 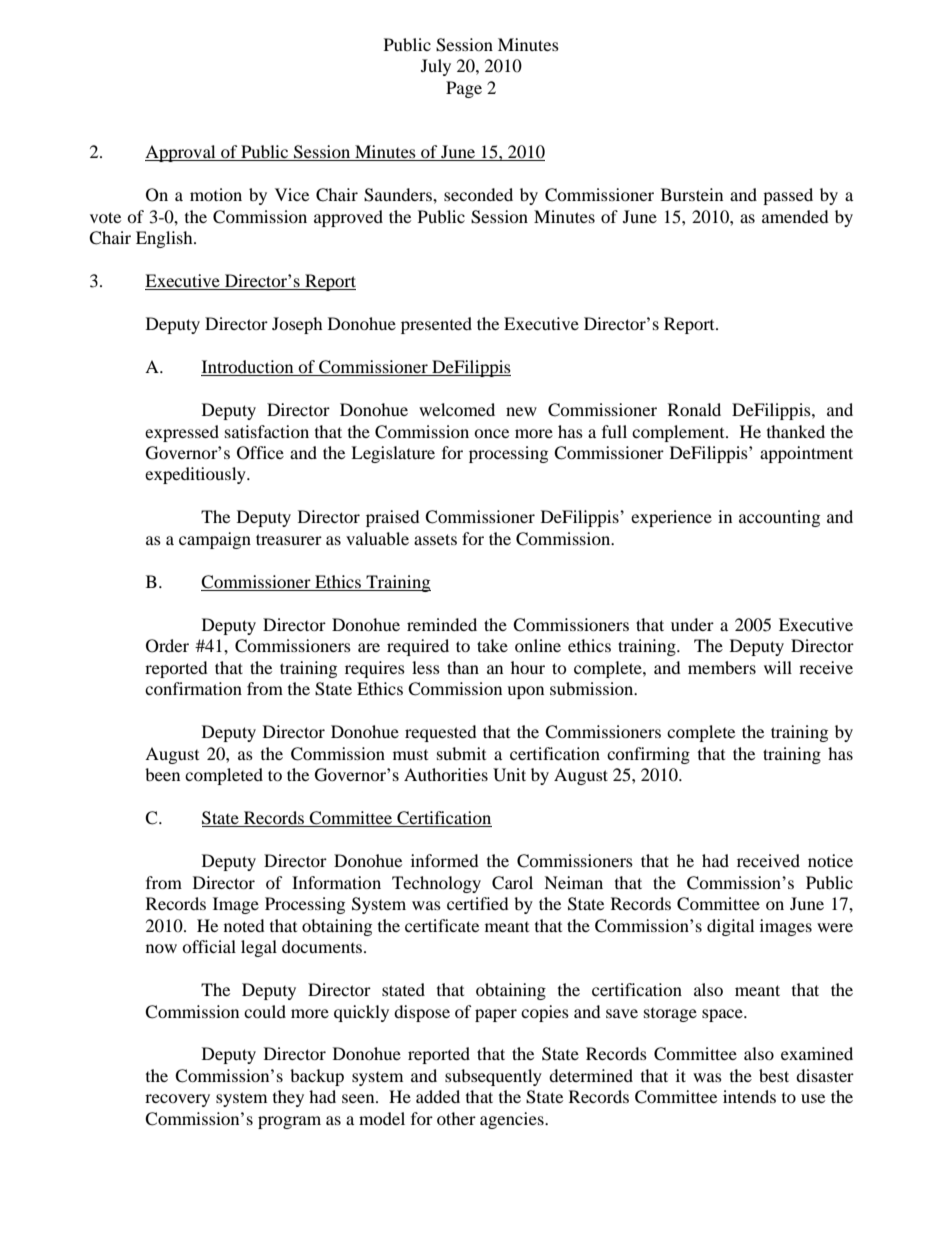 What do you see at coordinates (248, 368) in the document?
I see `Introduction` at bounding box center [248, 368].
